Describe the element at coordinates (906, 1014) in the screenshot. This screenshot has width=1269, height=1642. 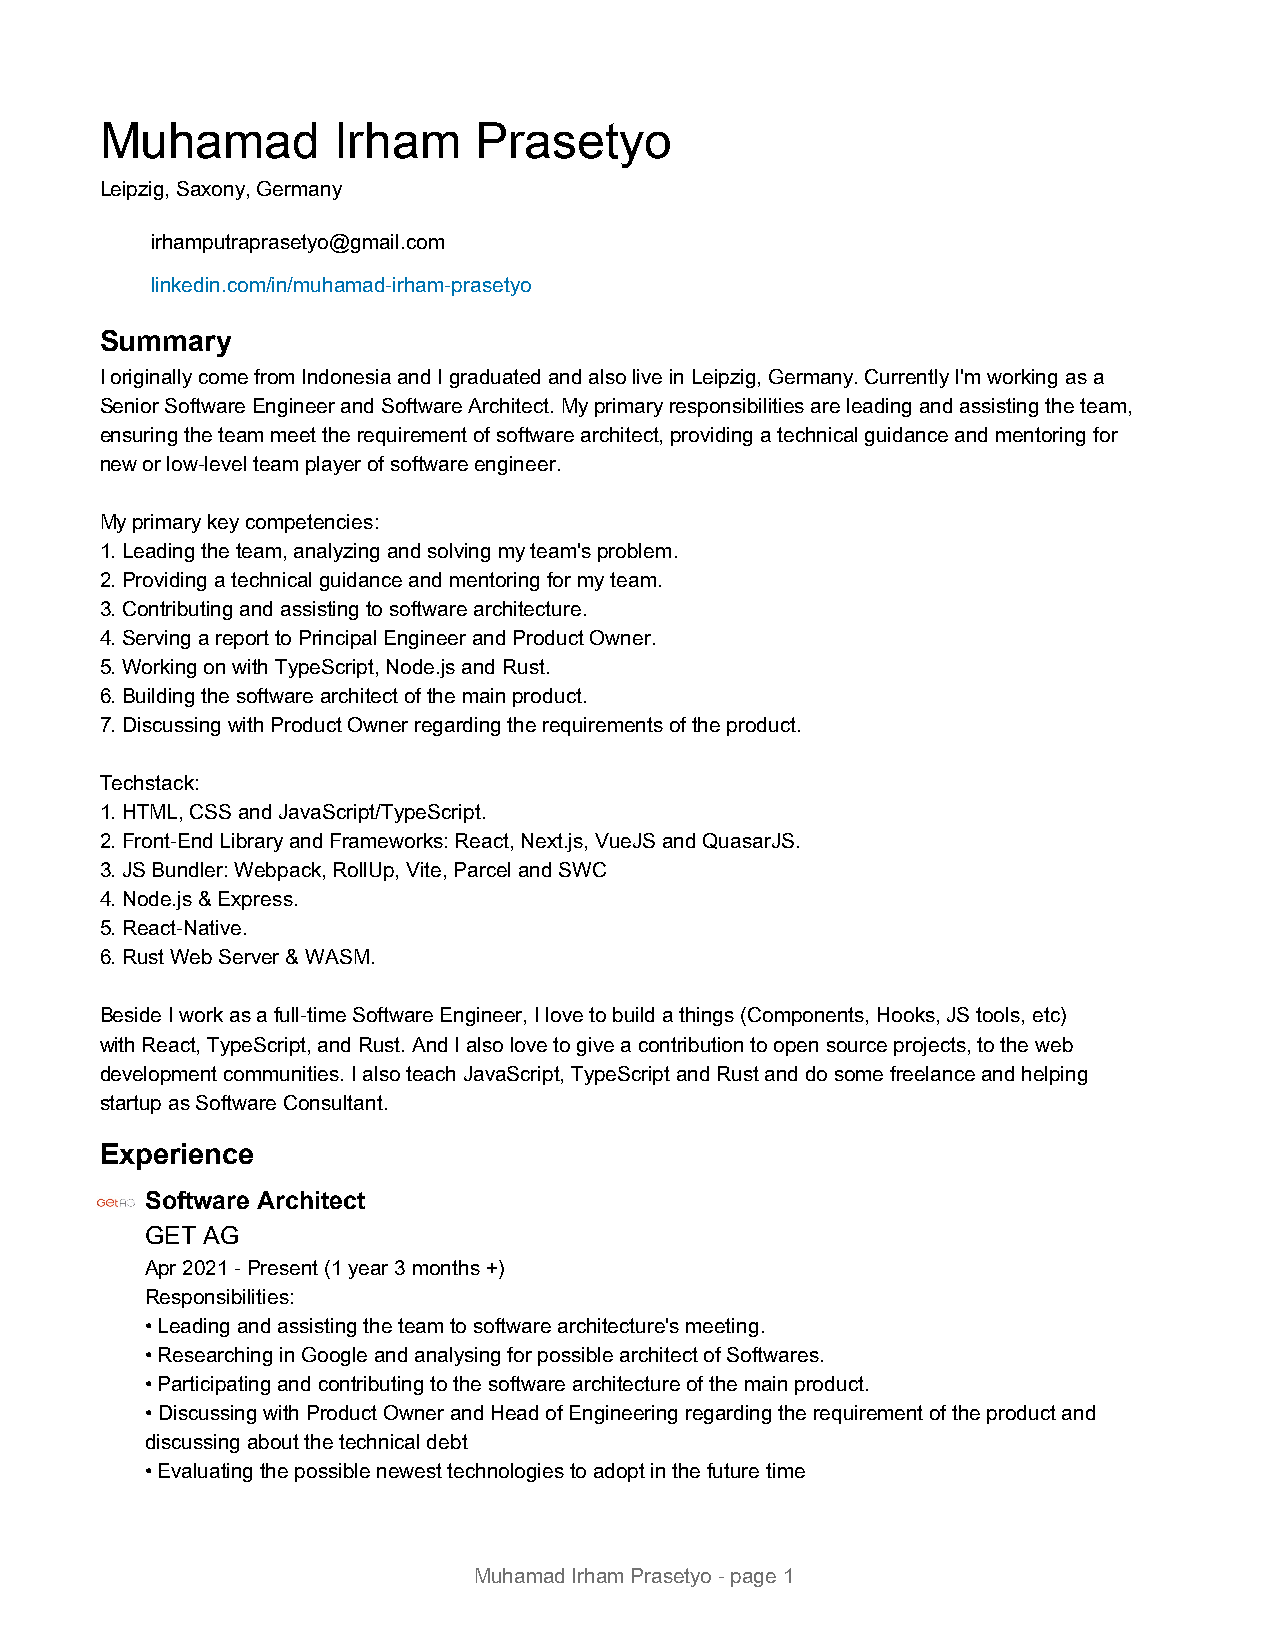
I see `Hooks` at that location.
